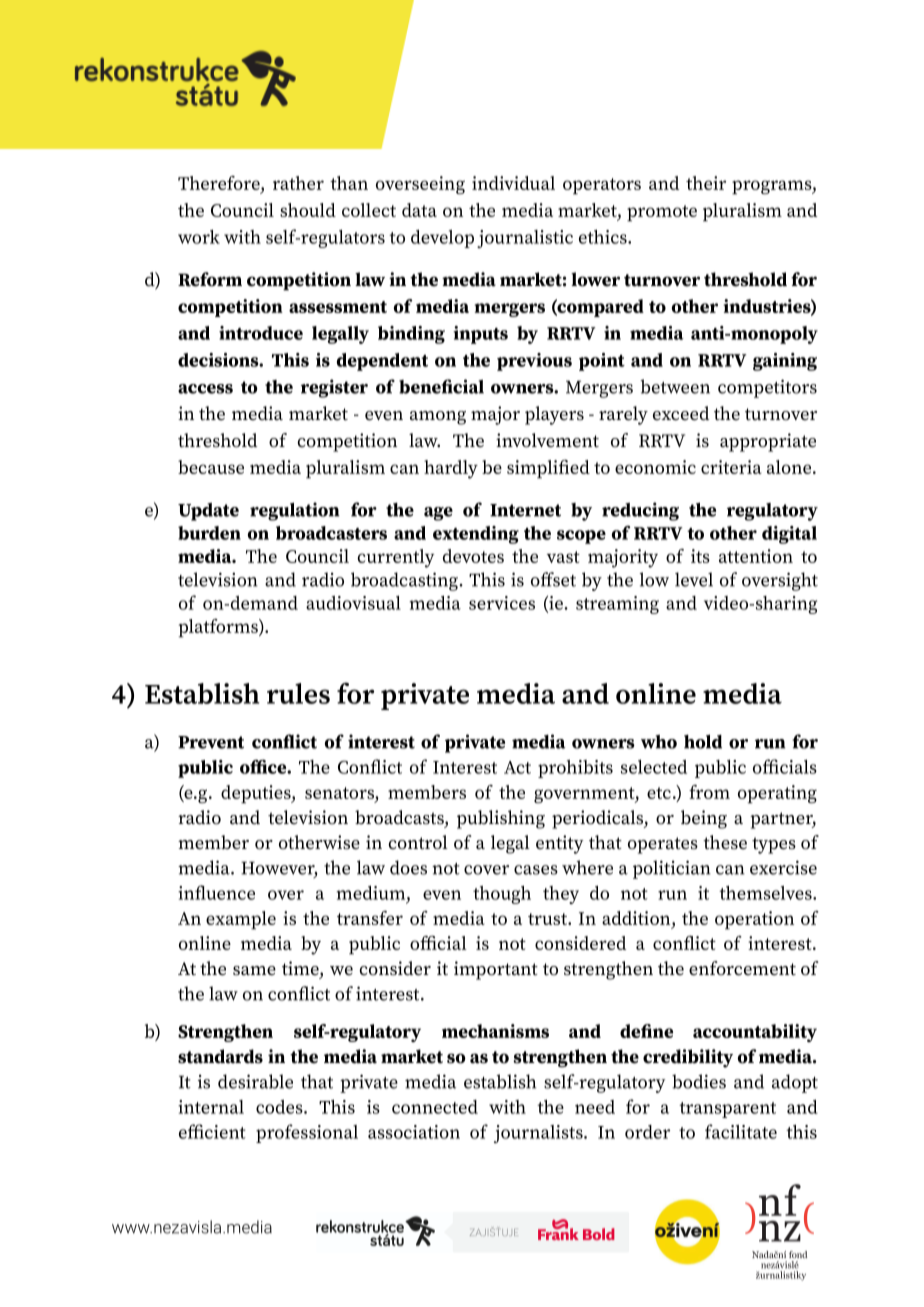 This page has width=924, height=1307. Describe the element at coordinates (694, 579) in the page. I see `level` at that location.
